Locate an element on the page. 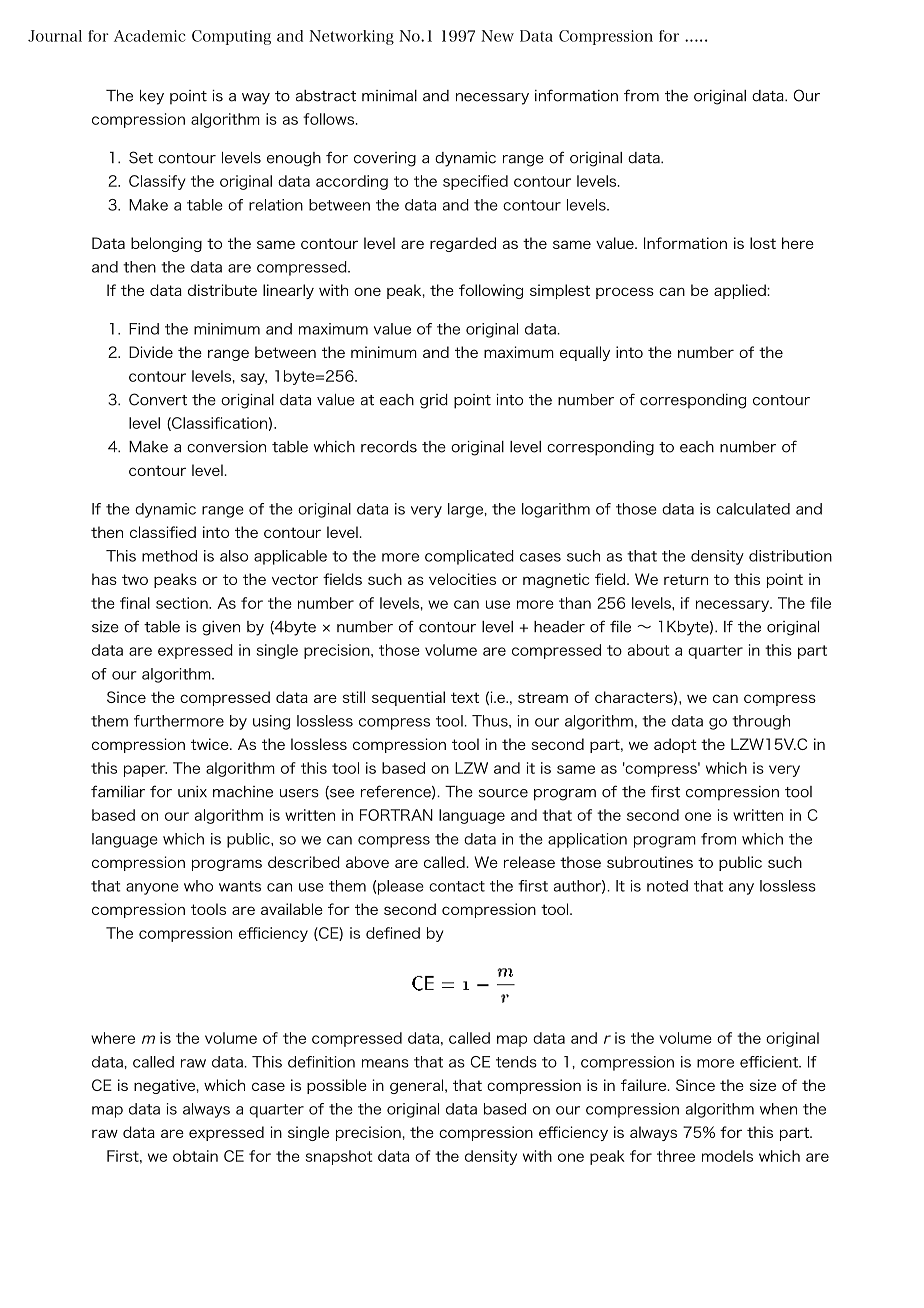  minimal is located at coordinates (389, 96).
